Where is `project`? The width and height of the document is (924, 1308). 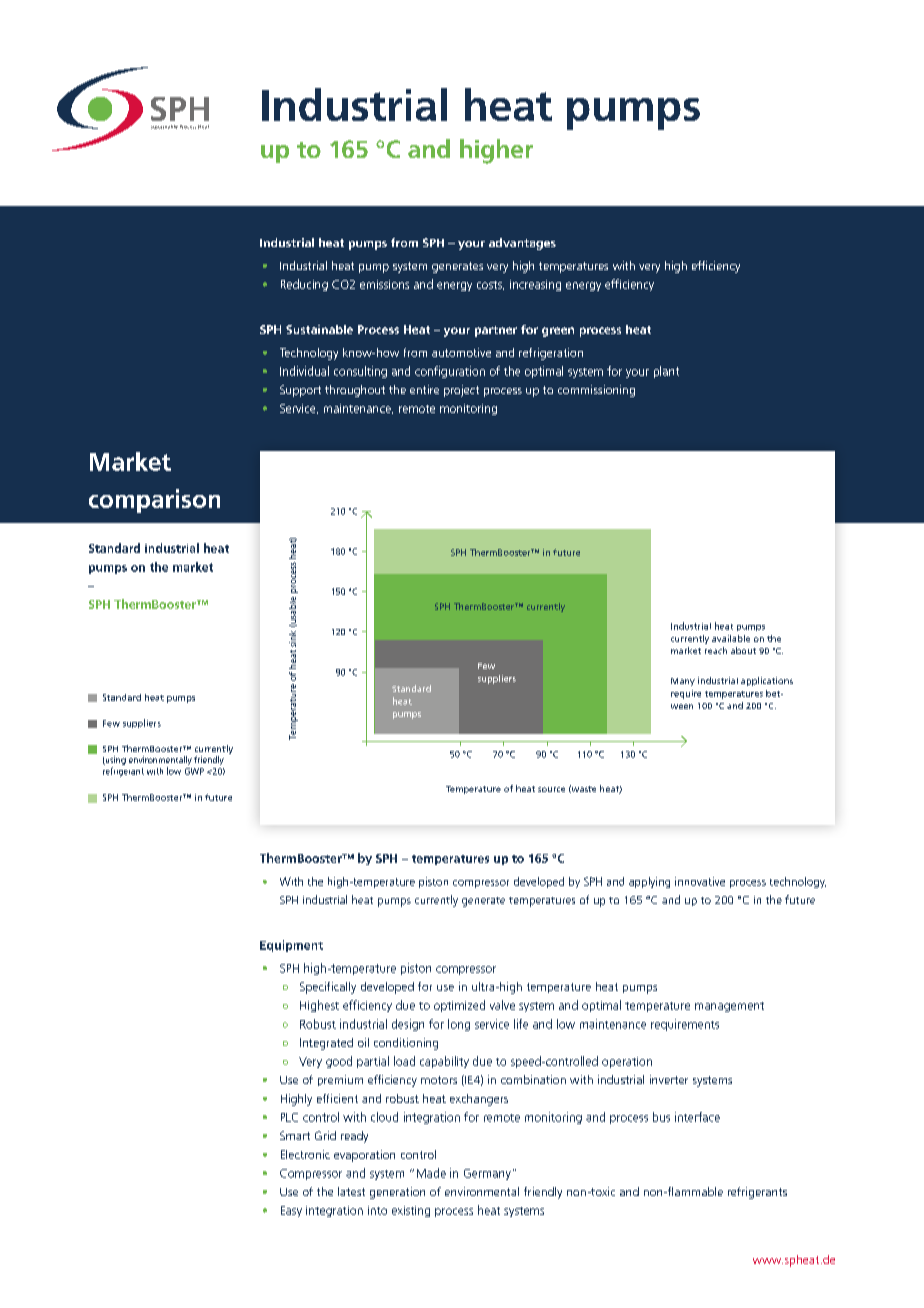 project is located at coordinates (461, 391).
